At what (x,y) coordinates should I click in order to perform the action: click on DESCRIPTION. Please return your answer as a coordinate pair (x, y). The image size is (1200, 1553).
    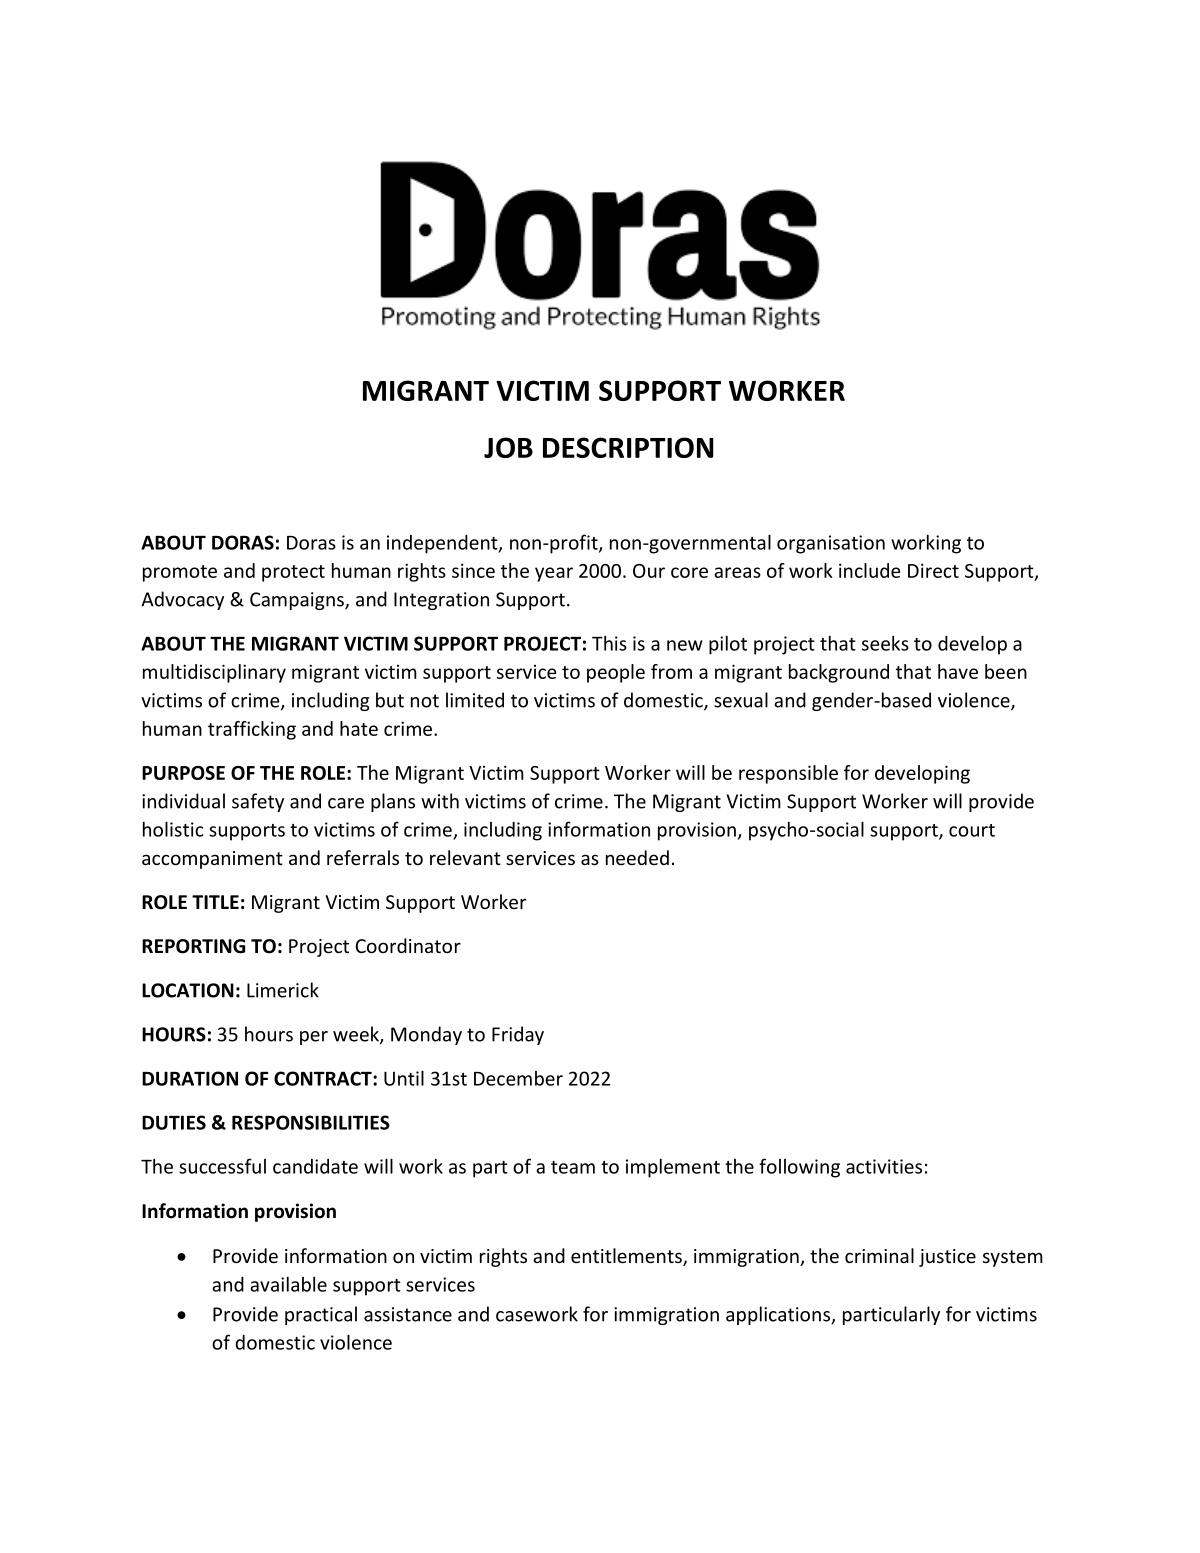
    Looking at the image, I should click on (628, 447).
